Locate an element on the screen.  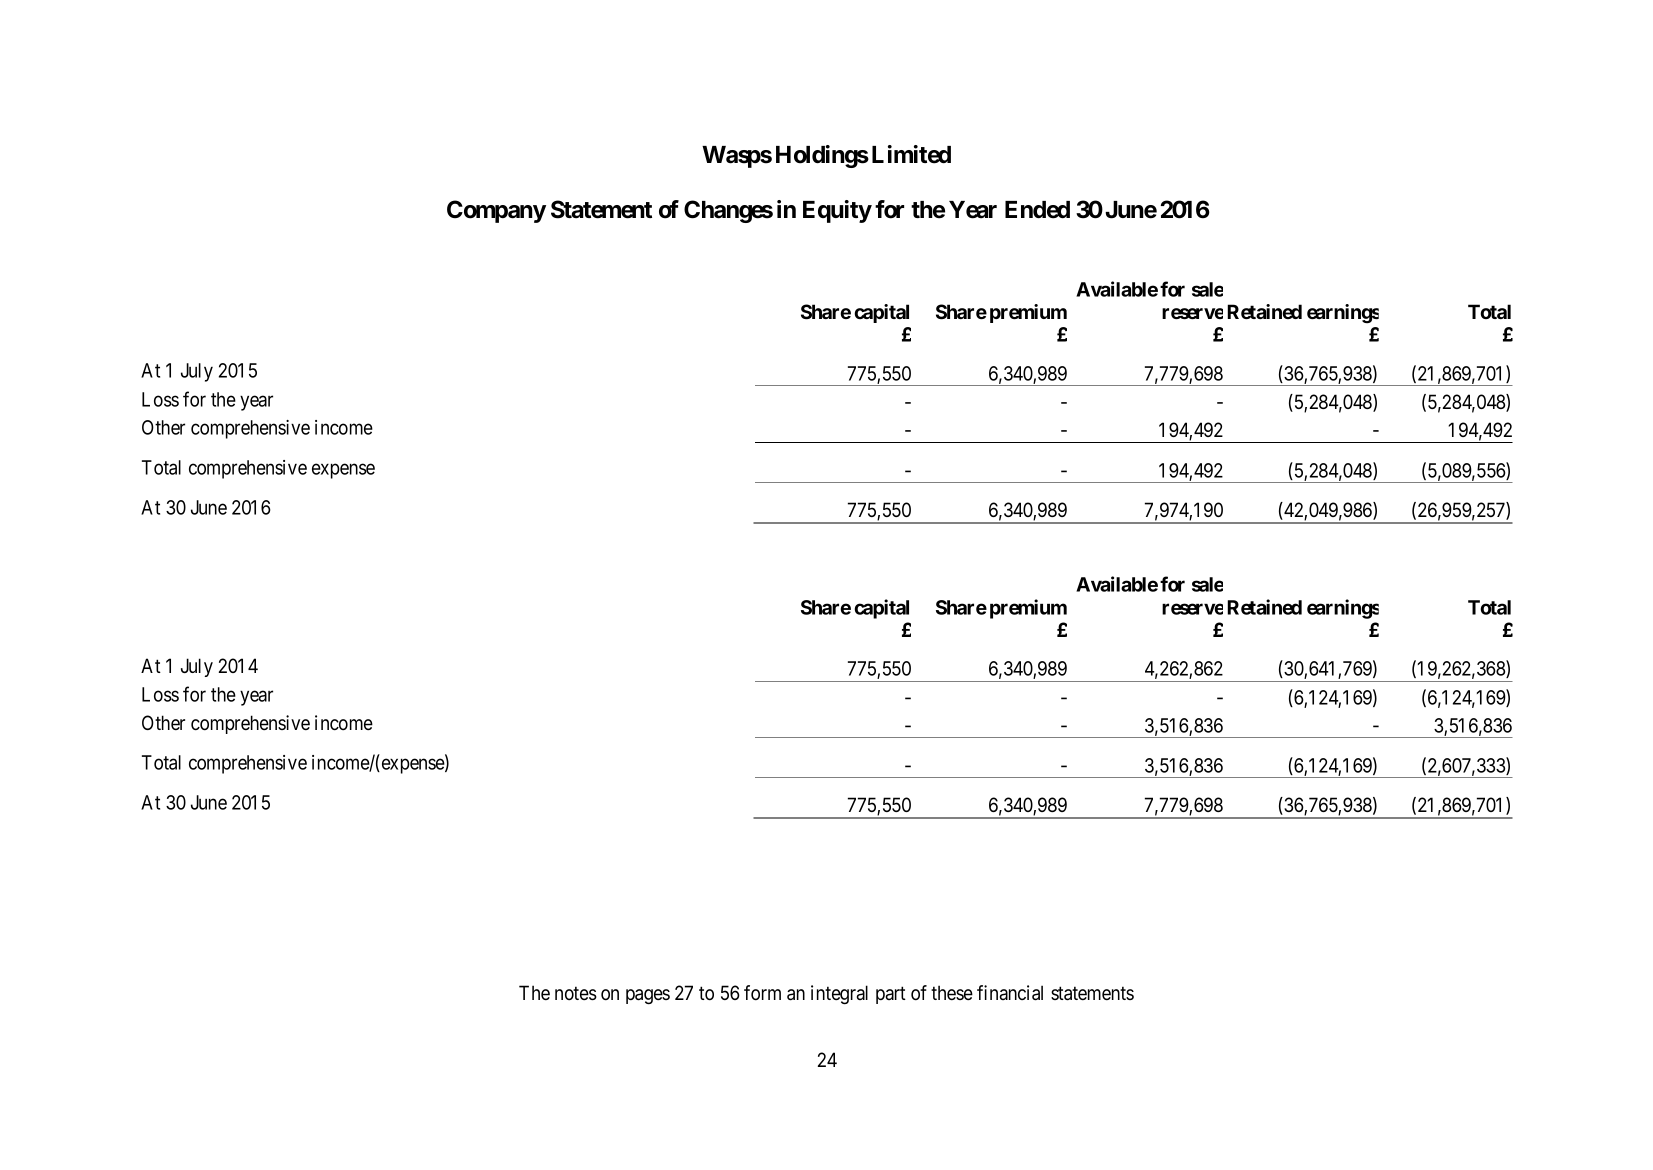
form is located at coordinates (762, 993).
